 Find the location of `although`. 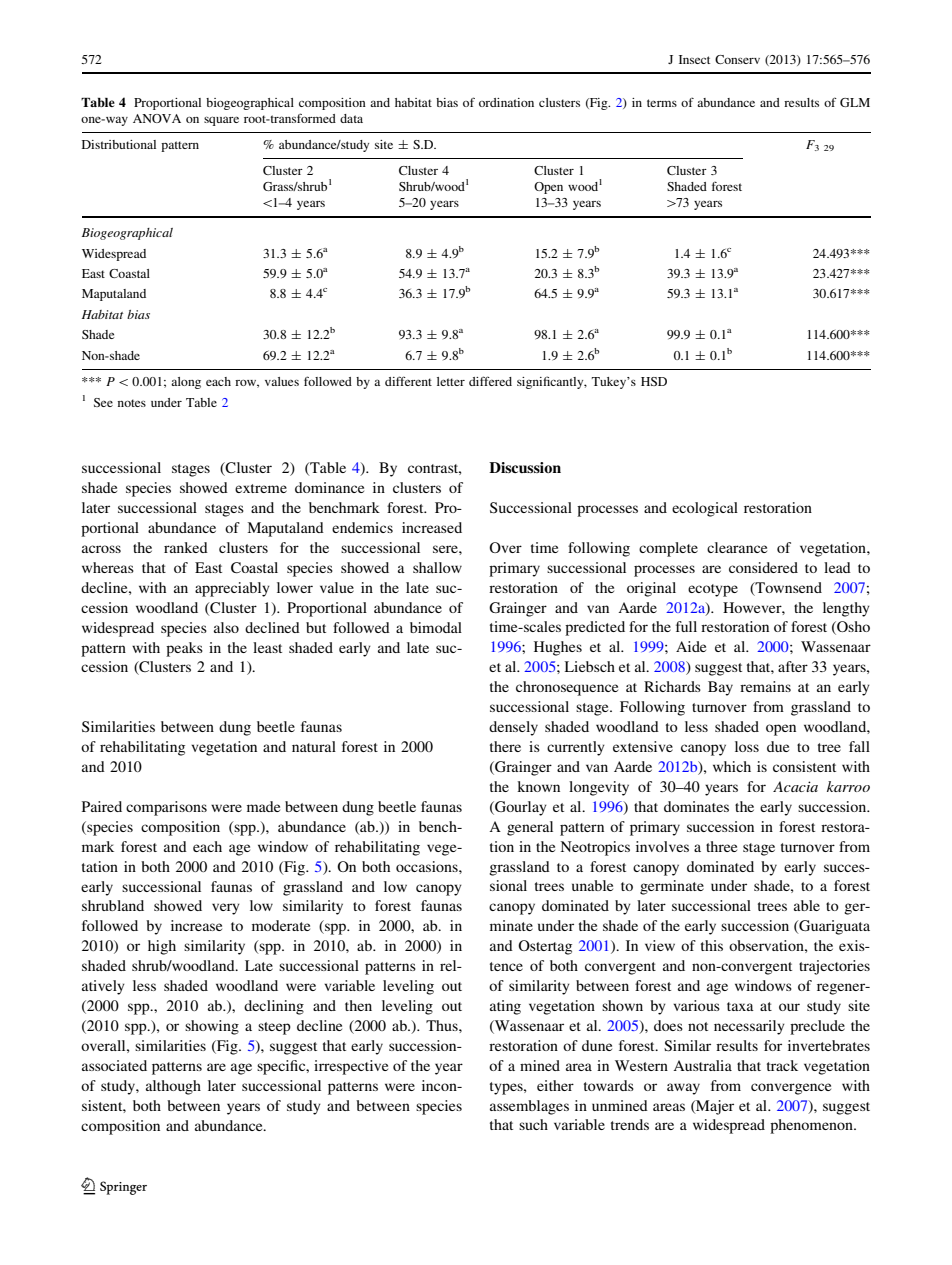

although is located at coordinates (173, 1087).
